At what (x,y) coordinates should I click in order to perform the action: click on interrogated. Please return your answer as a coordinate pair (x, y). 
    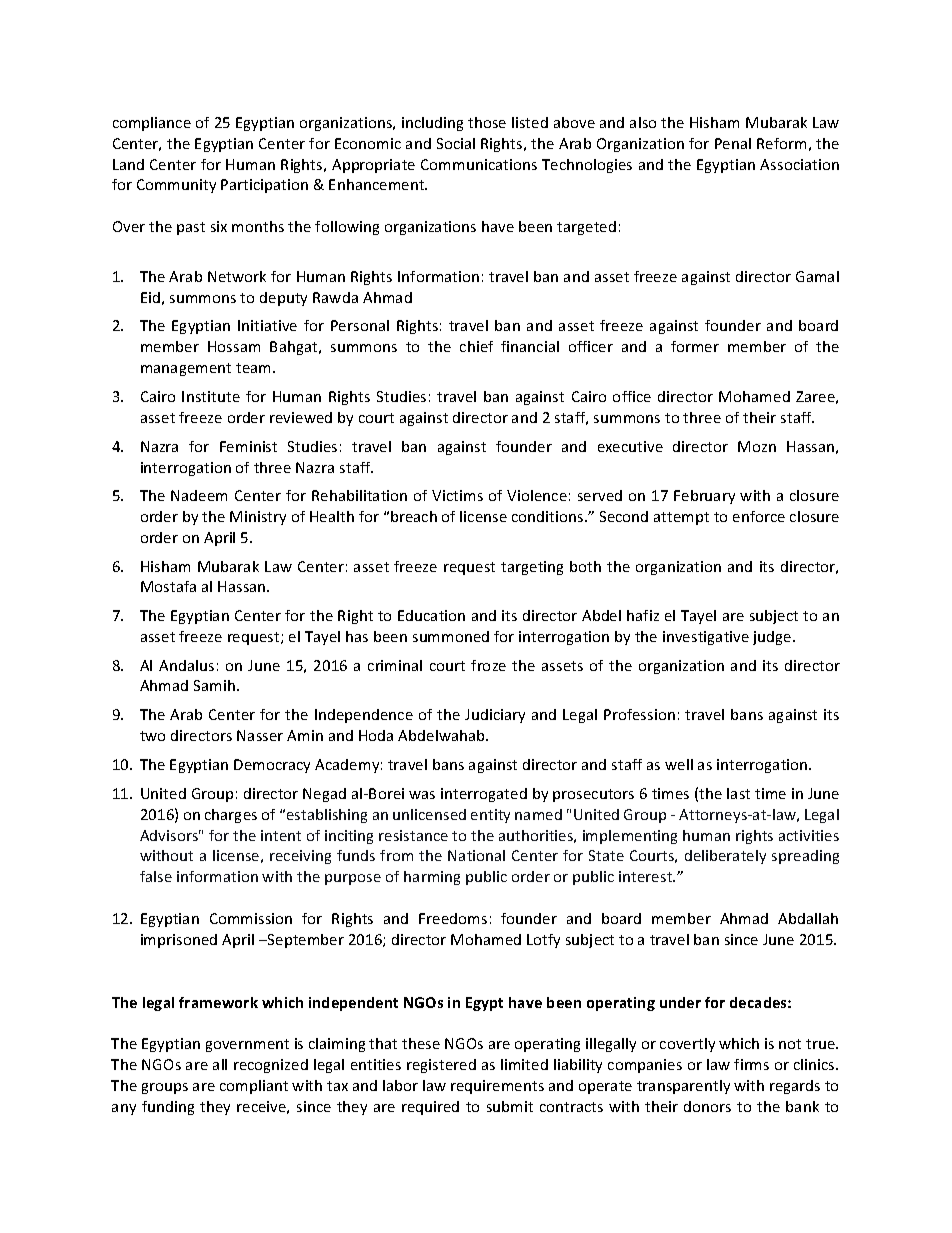
    Looking at the image, I should click on (484, 795).
